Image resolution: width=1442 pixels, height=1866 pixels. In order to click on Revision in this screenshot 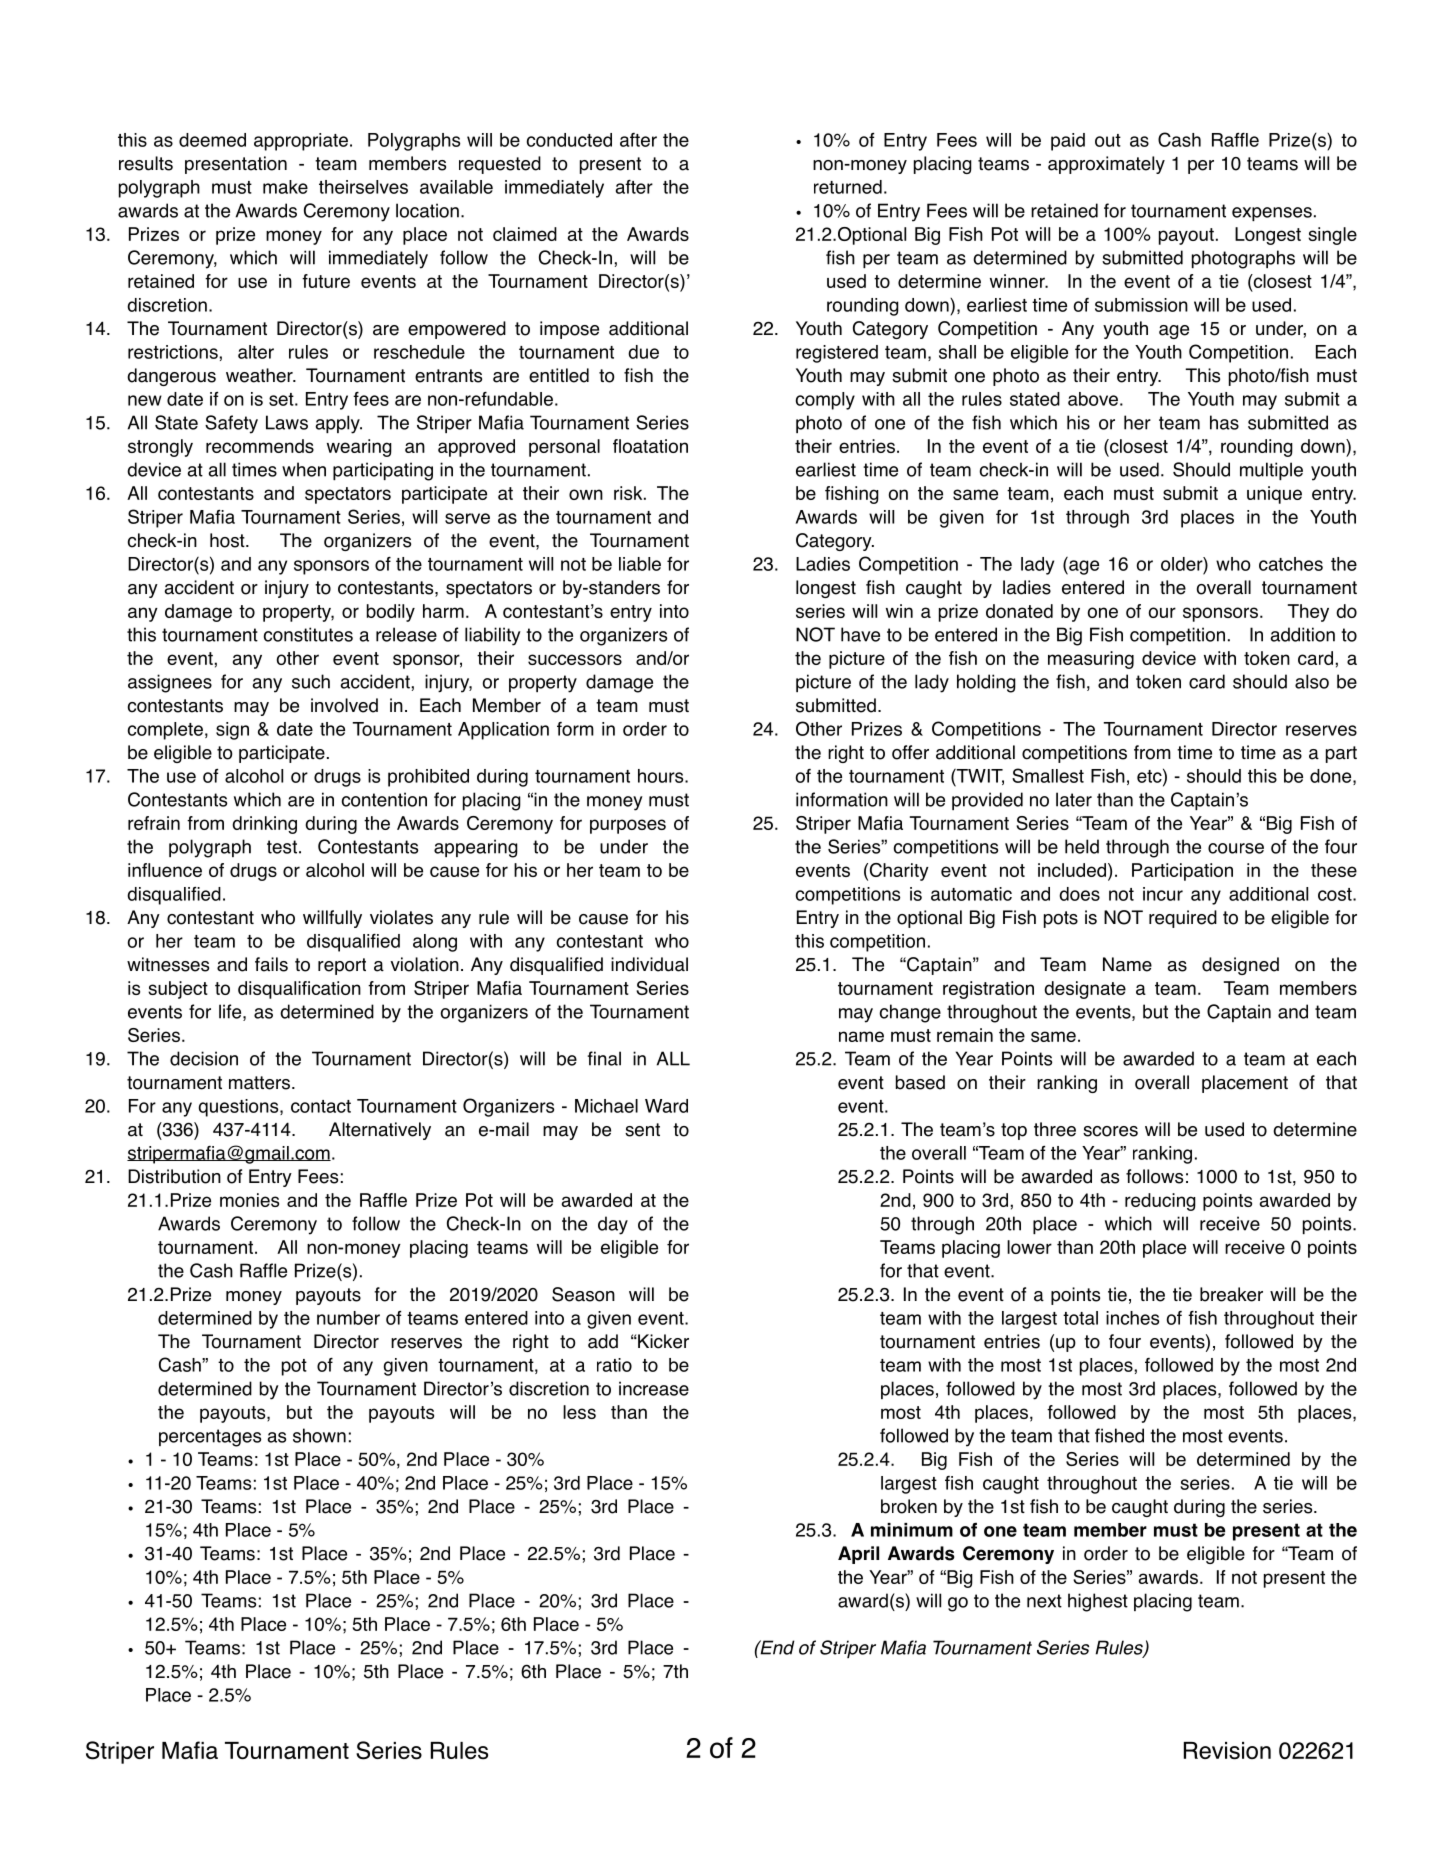, I will do `click(1227, 1751)`.
